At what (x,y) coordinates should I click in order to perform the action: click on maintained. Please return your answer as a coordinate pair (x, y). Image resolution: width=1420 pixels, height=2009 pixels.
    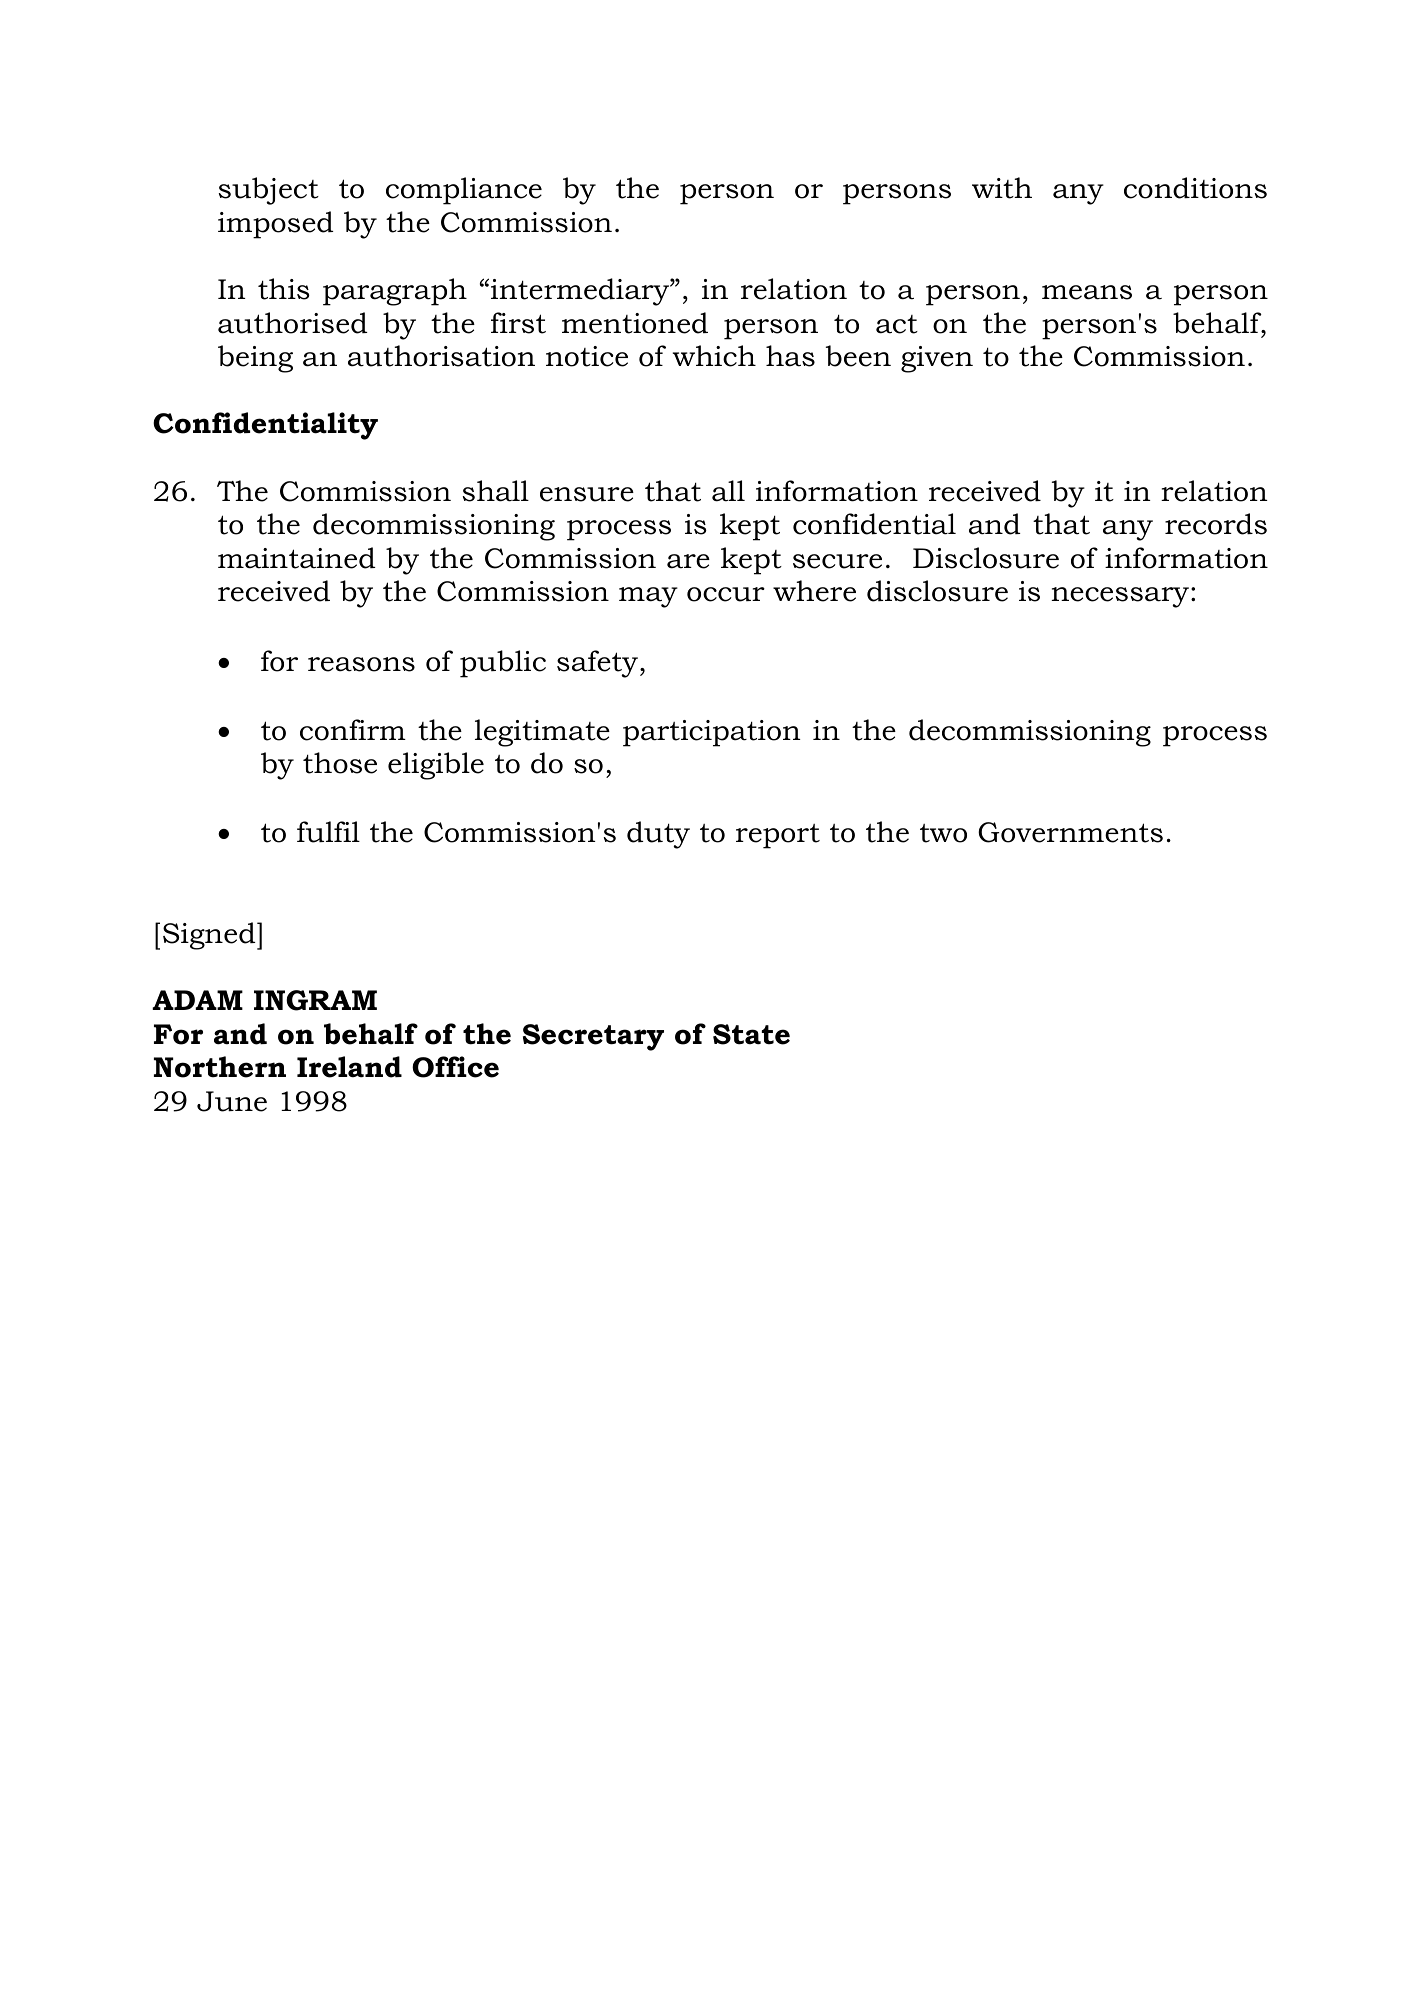
    Looking at the image, I should click on (296, 558).
